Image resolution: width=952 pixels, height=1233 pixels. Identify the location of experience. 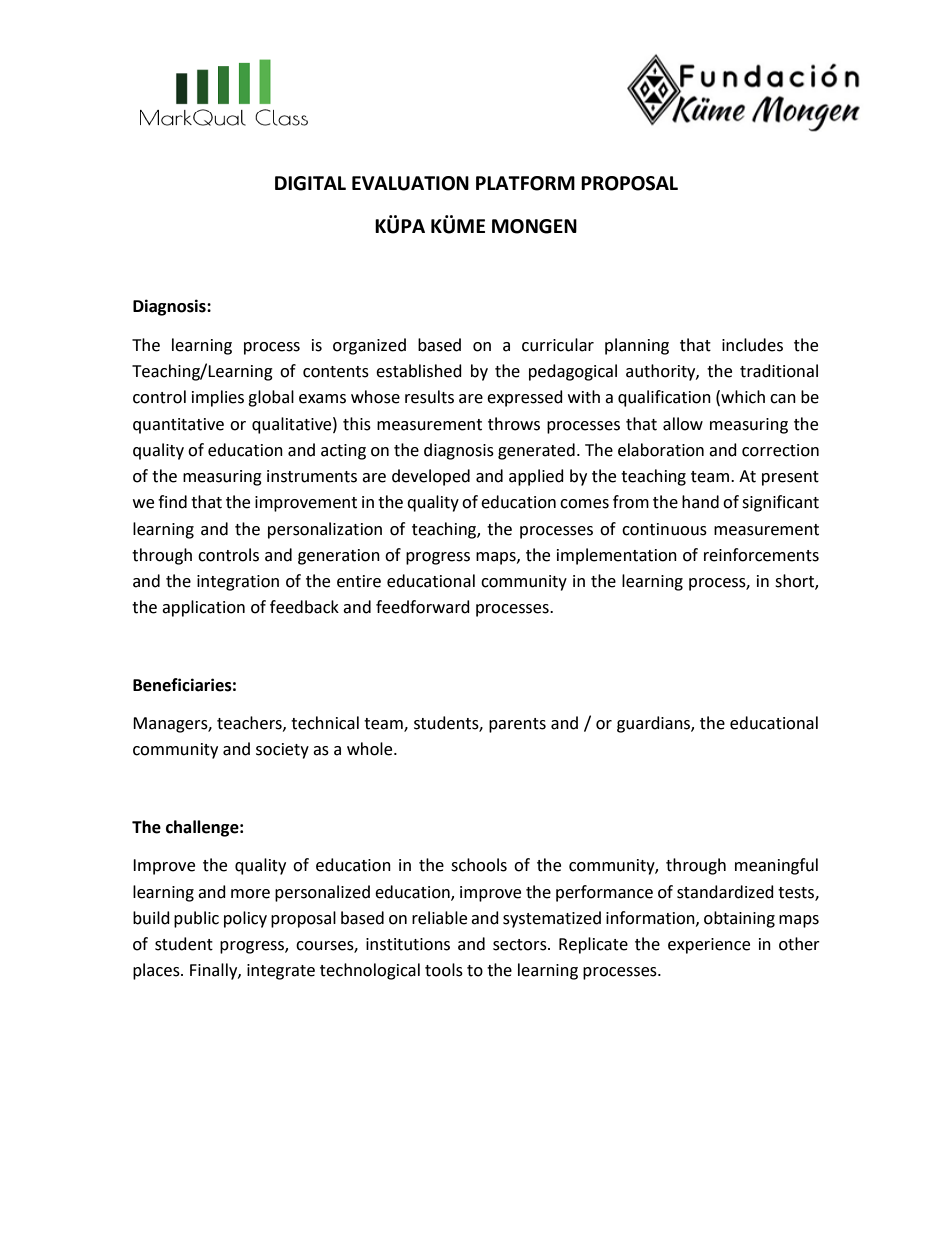
(709, 946).
